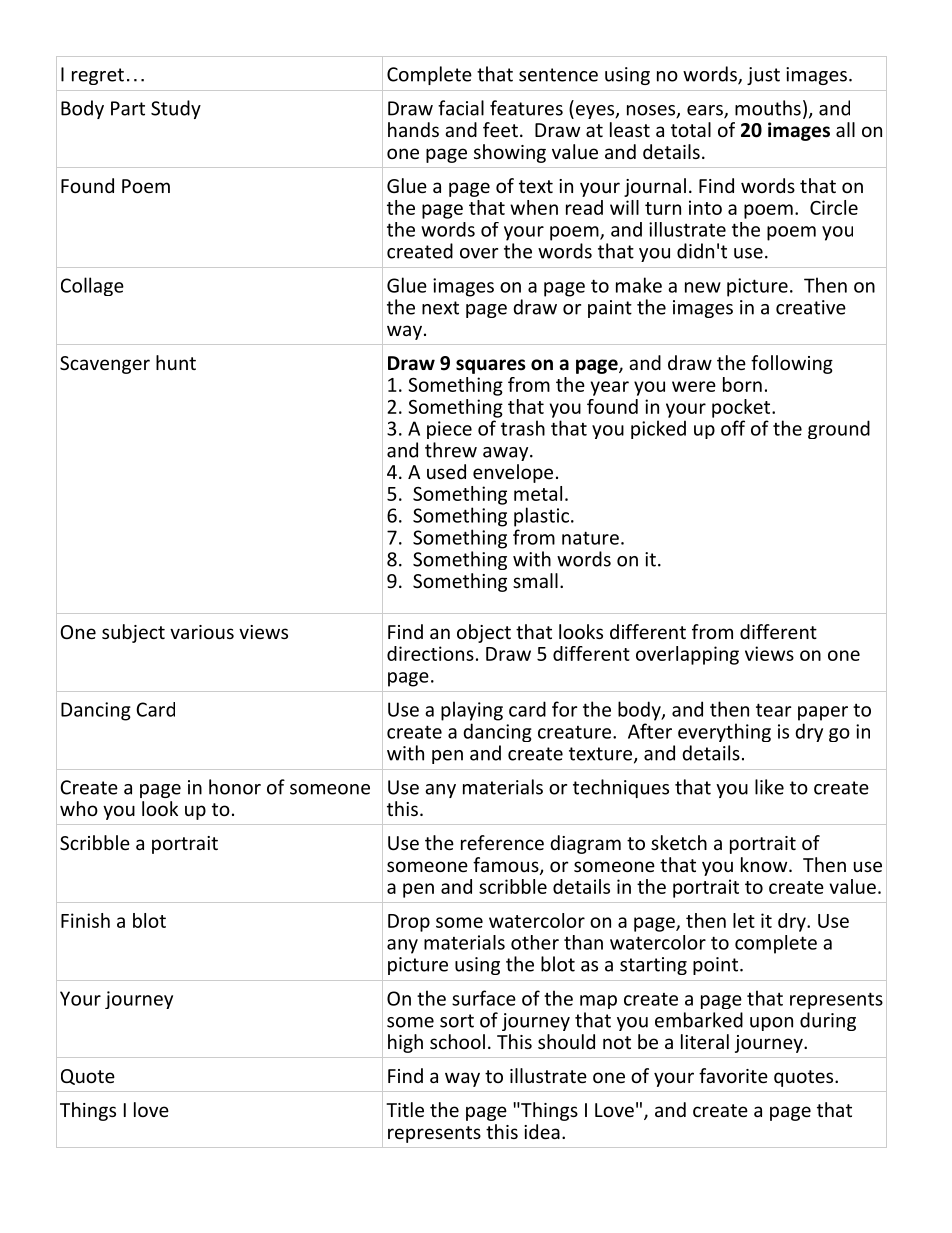 This page has height=1233, width=952. Describe the element at coordinates (733, 428) in the page. I see `off` at that location.
